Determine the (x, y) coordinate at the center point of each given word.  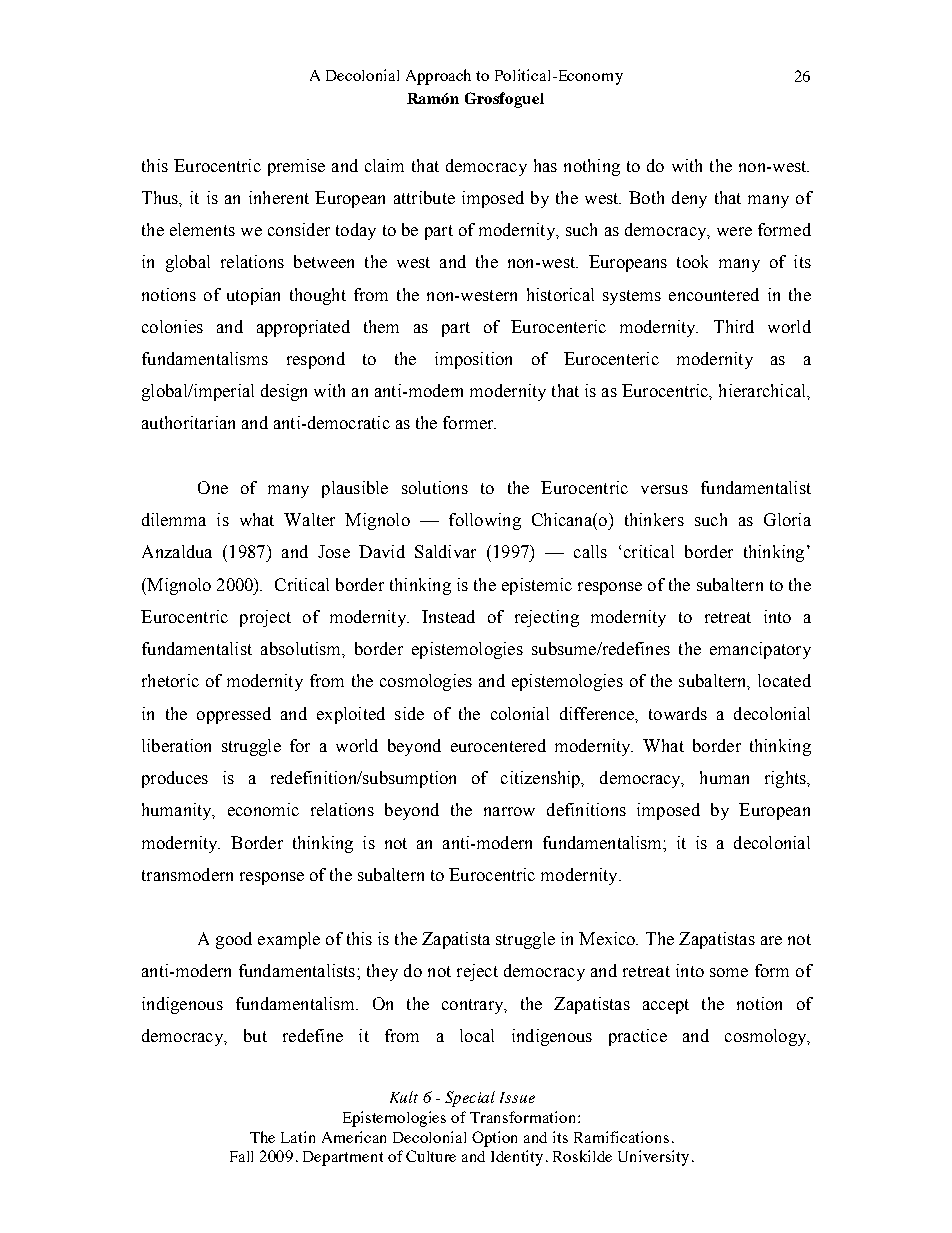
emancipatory (760, 650)
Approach (438, 77)
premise (296, 167)
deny (689, 199)
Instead (448, 616)
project (265, 618)
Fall (241, 1156)
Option (494, 1139)
